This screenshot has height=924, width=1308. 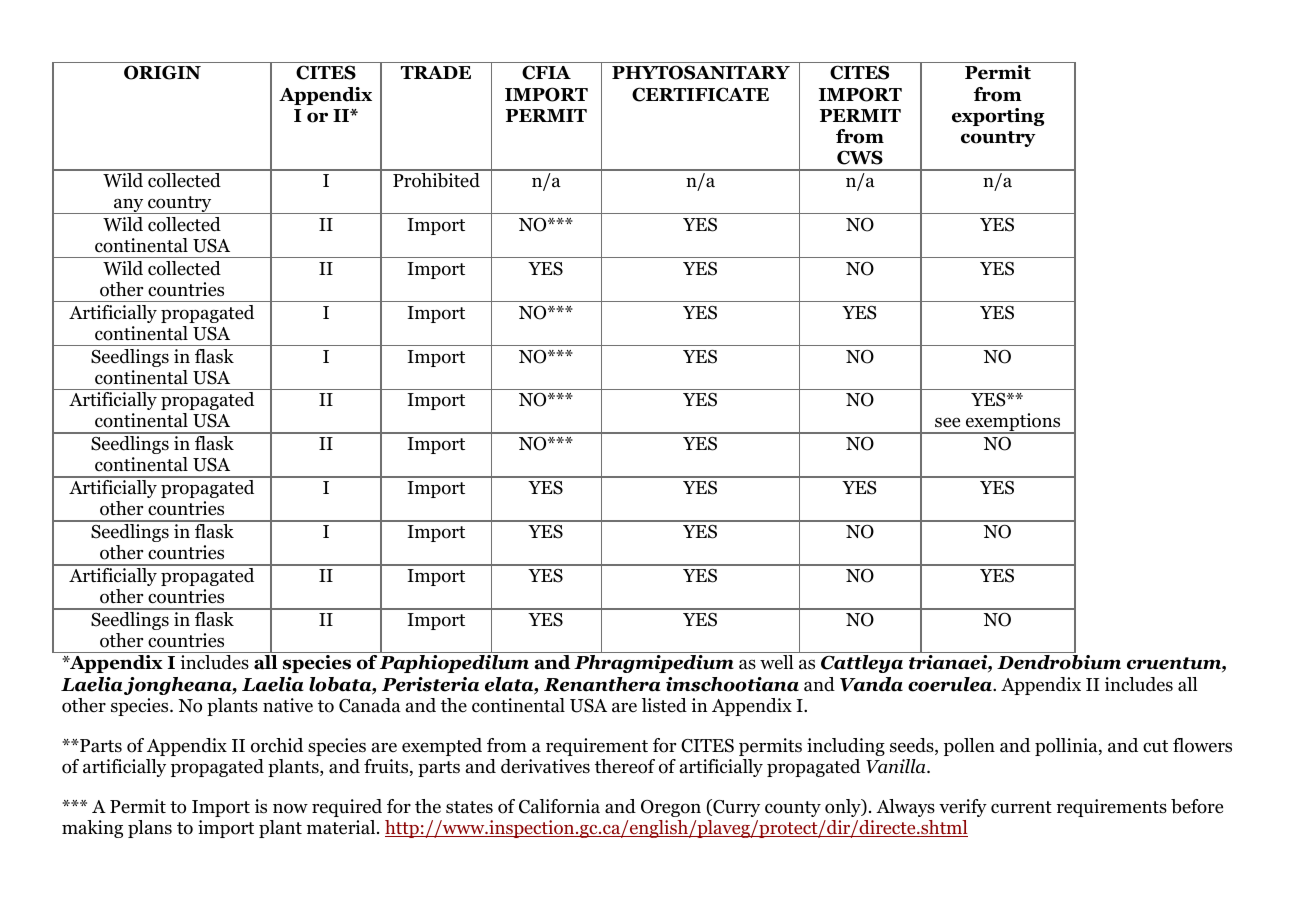 I want to click on CFIA, so click(x=546, y=72).
